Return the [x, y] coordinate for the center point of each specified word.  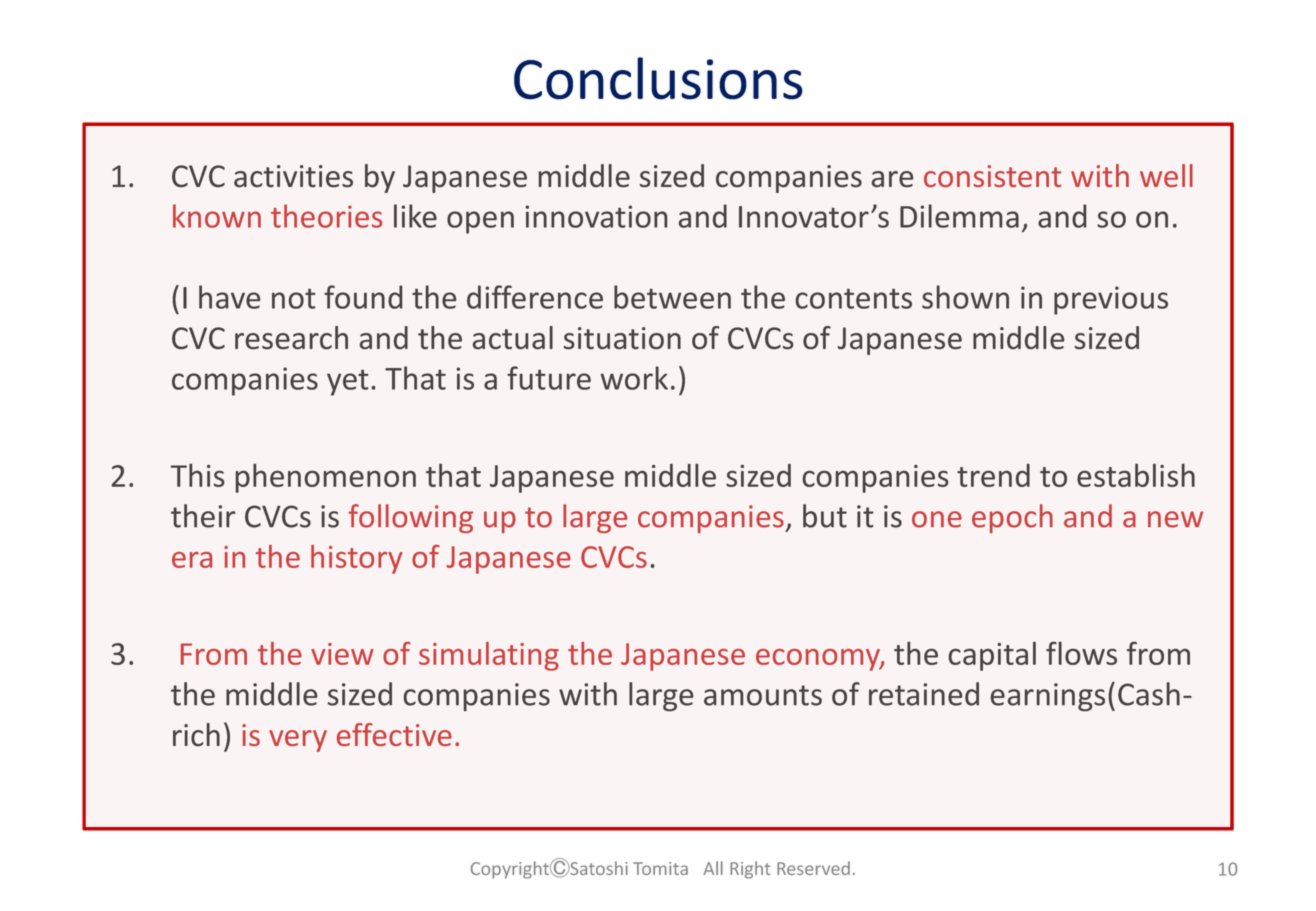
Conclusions [658, 78]
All [713, 868]
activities [293, 176]
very [298, 741]
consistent [992, 176]
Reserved [813, 868]
